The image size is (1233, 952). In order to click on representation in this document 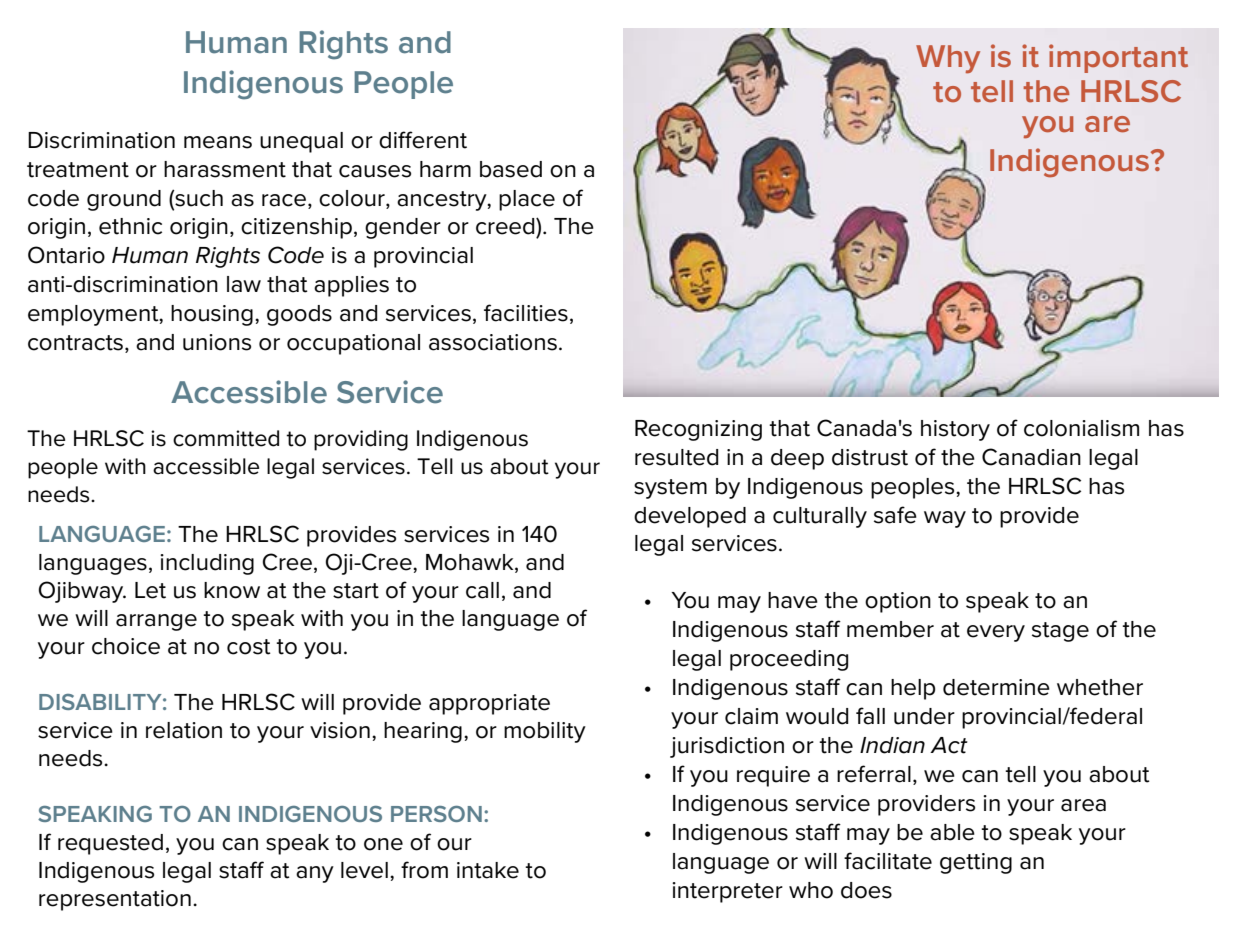, I will do `click(115, 900)`.
